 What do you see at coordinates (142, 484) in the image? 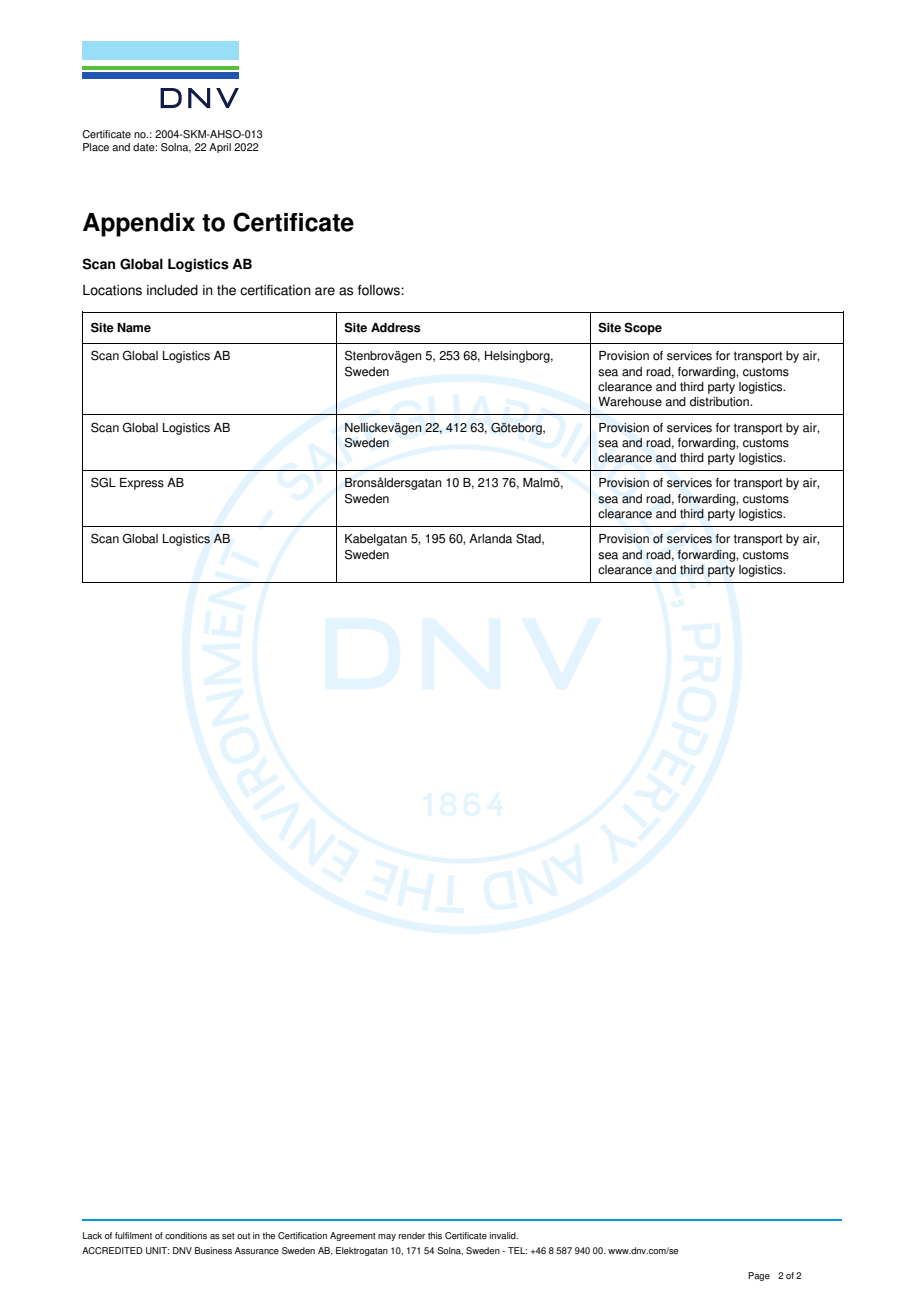
I see `Express` at bounding box center [142, 484].
